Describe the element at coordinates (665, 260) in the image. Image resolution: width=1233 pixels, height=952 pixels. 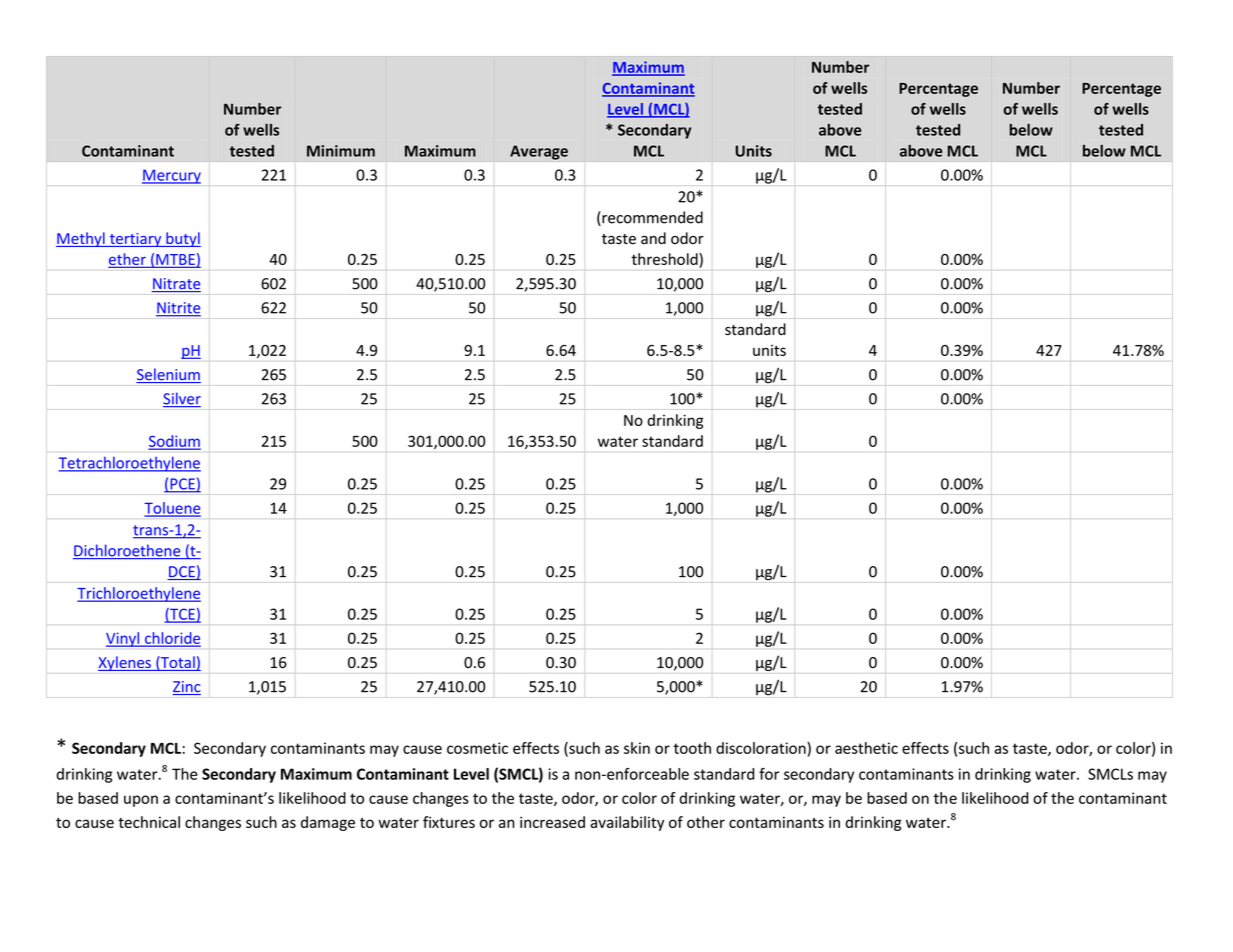
I see `threshold` at that location.
